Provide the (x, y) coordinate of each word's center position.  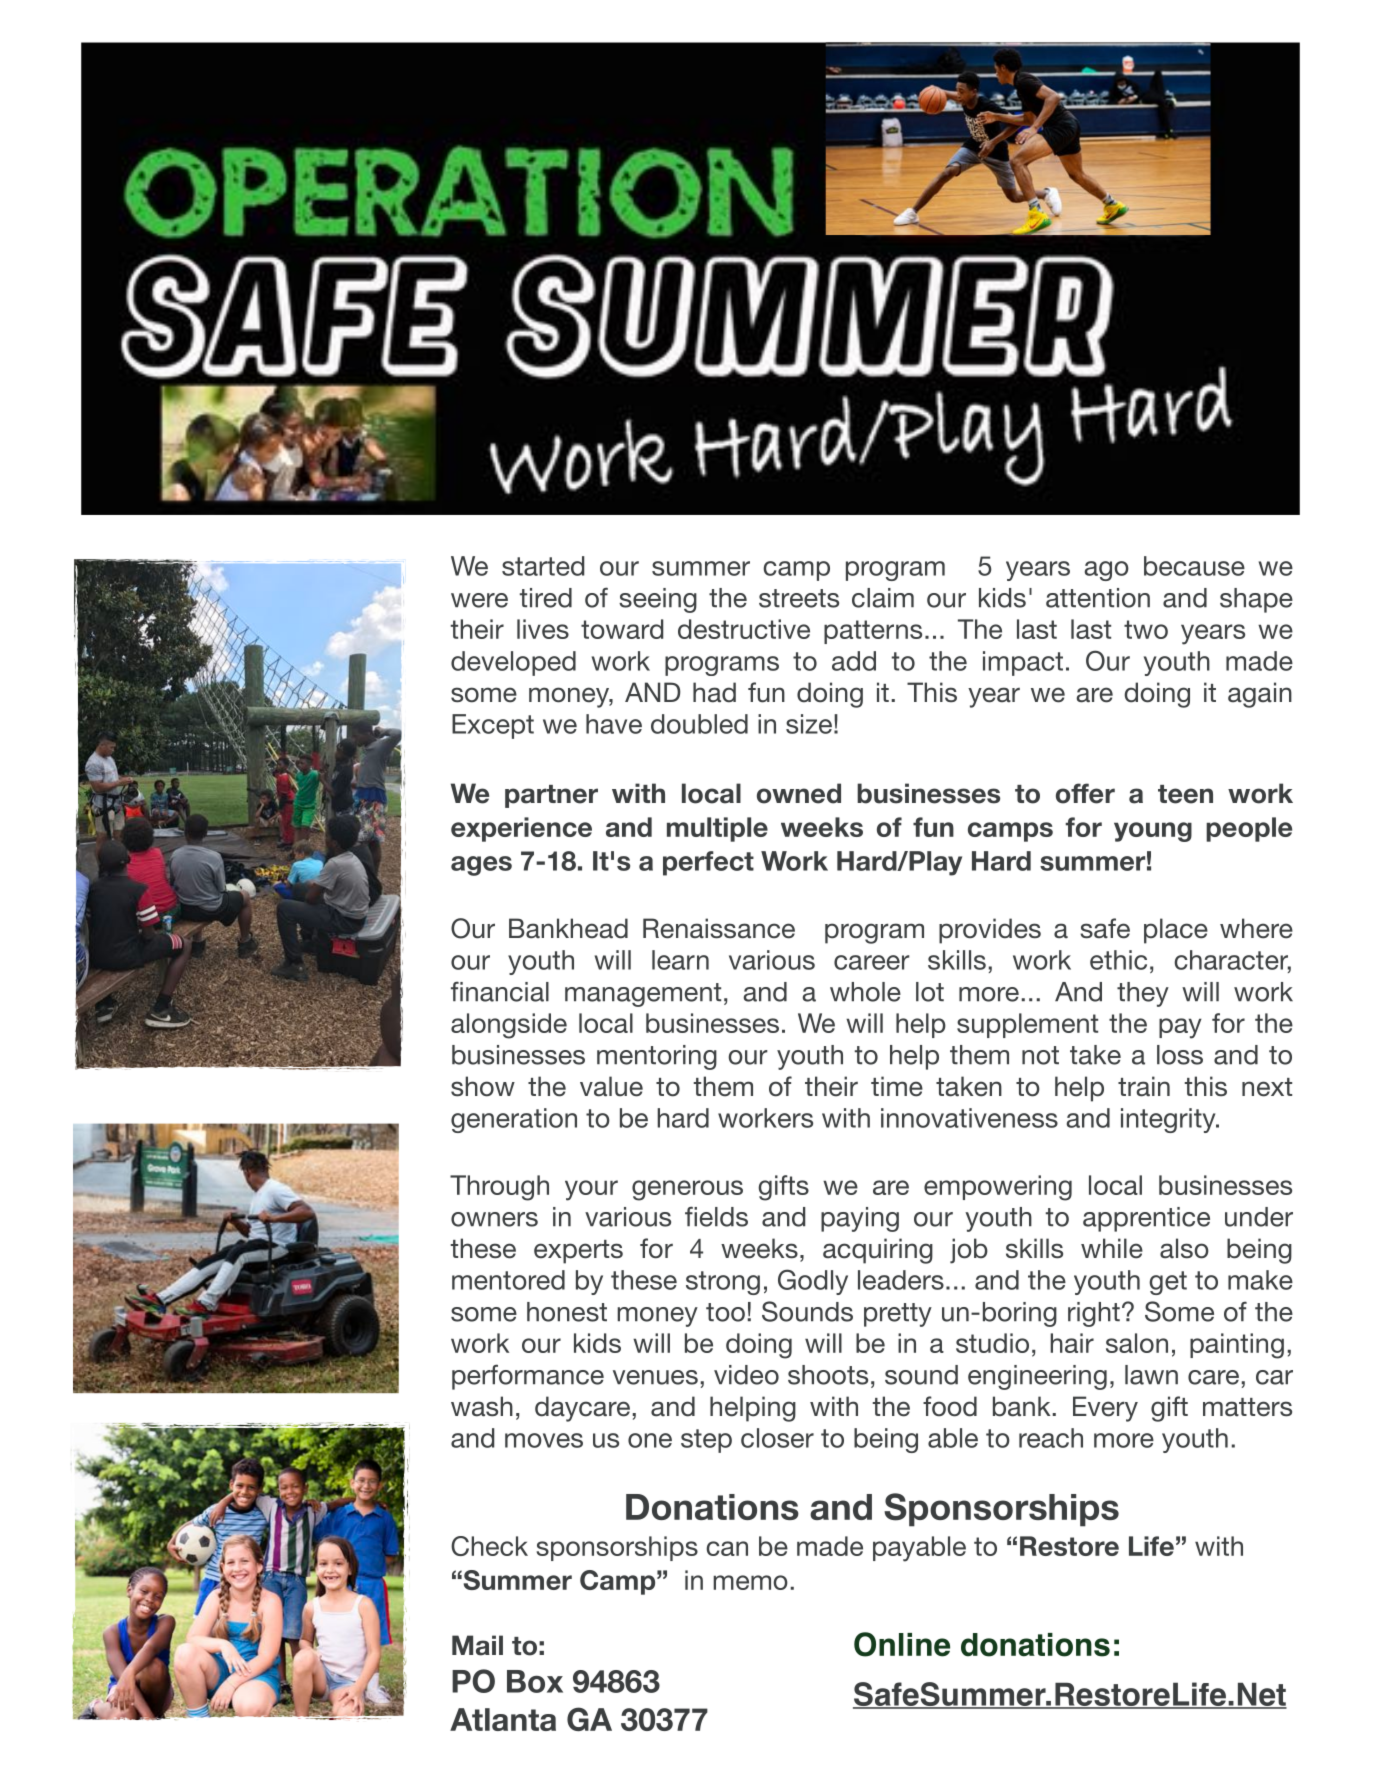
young (1153, 832)
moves (544, 1440)
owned (799, 793)
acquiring (878, 1251)
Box (535, 1681)
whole (865, 992)
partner (551, 796)
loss (1180, 1055)
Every (1105, 1409)
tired (546, 598)
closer (777, 1438)
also (1184, 1248)
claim (883, 598)
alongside (509, 1026)
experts (578, 1252)
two (1146, 629)
